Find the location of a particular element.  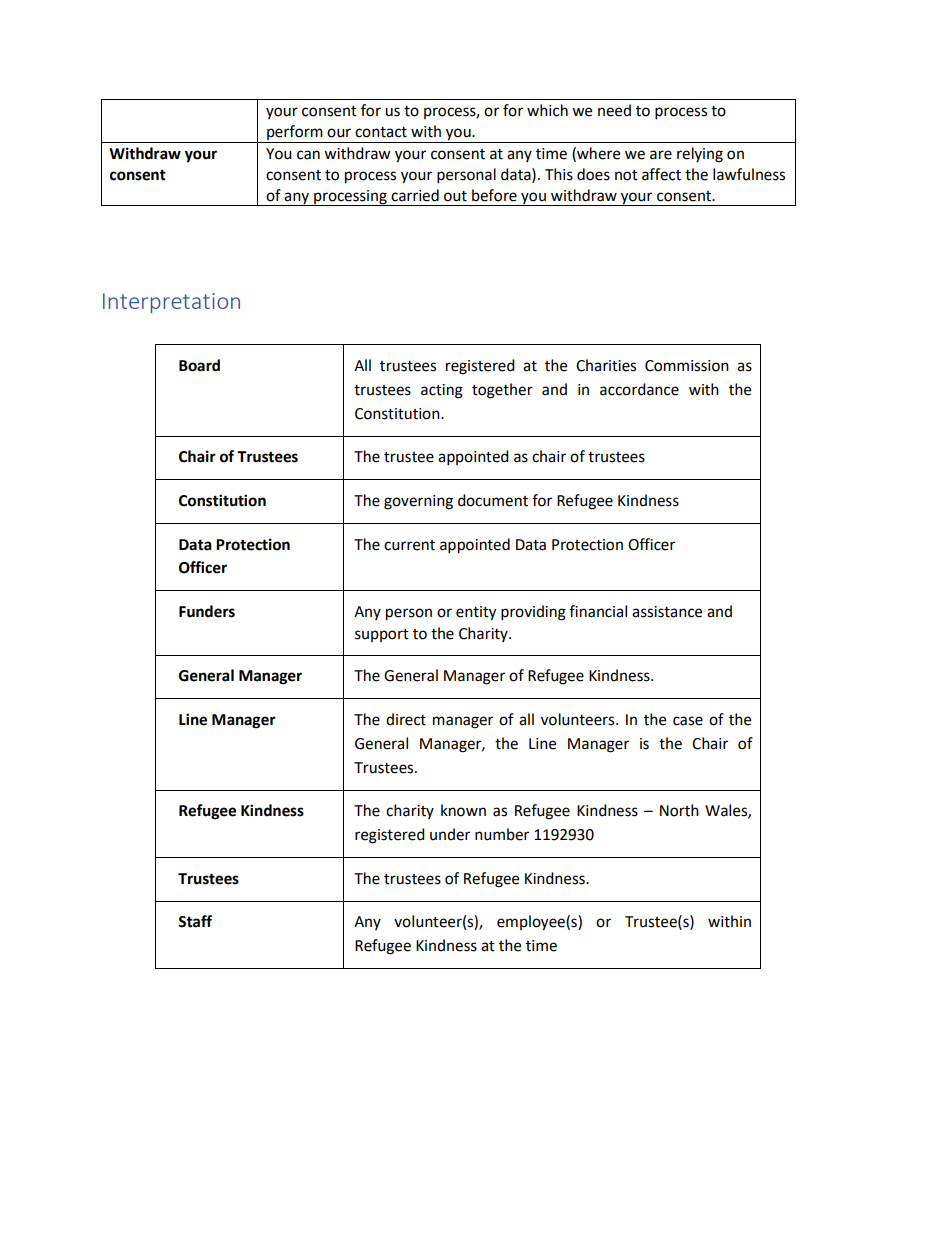

current is located at coordinates (409, 545).
